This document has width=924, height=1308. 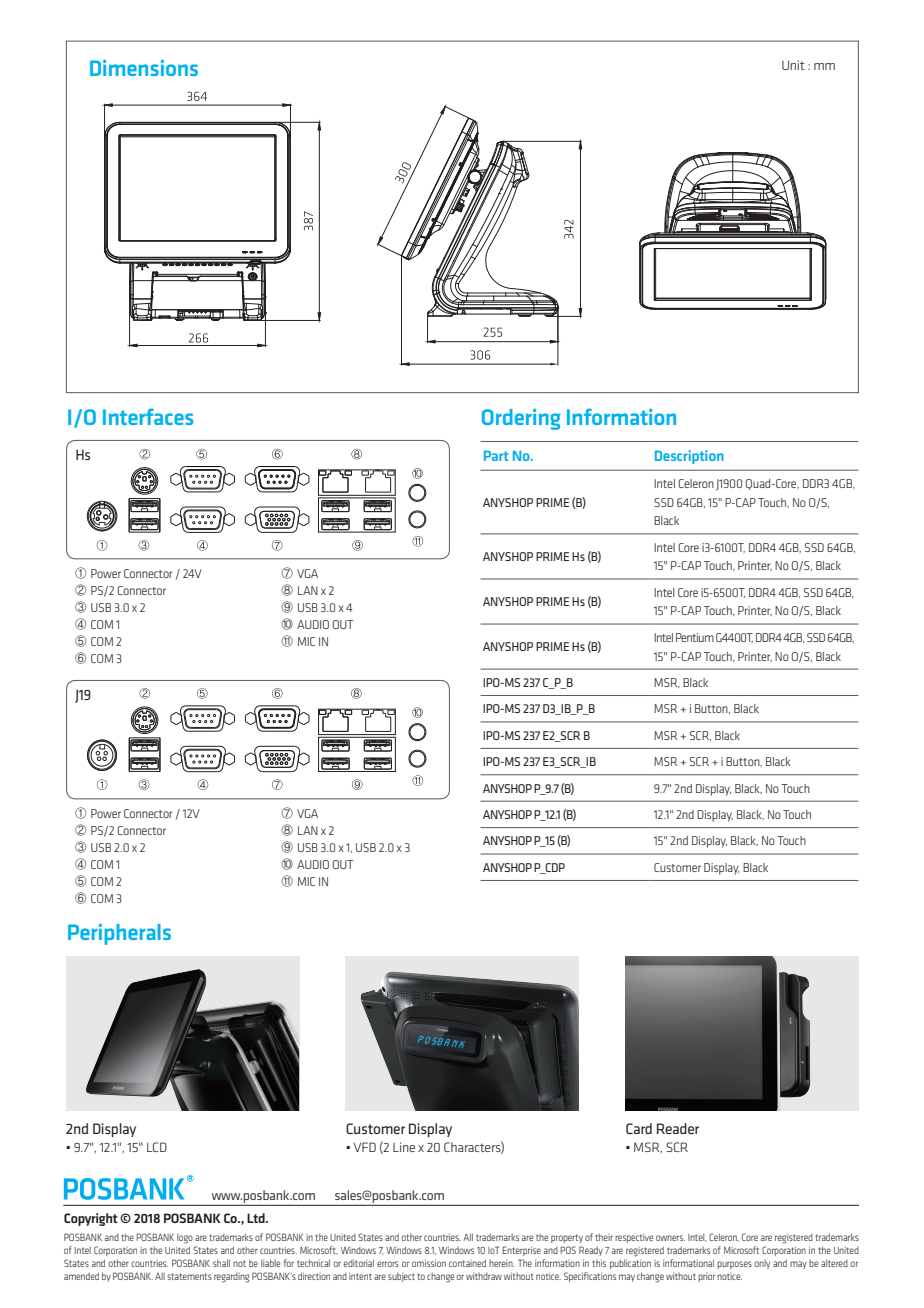 What do you see at coordinates (496, 456) in the document?
I see `Part` at bounding box center [496, 456].
